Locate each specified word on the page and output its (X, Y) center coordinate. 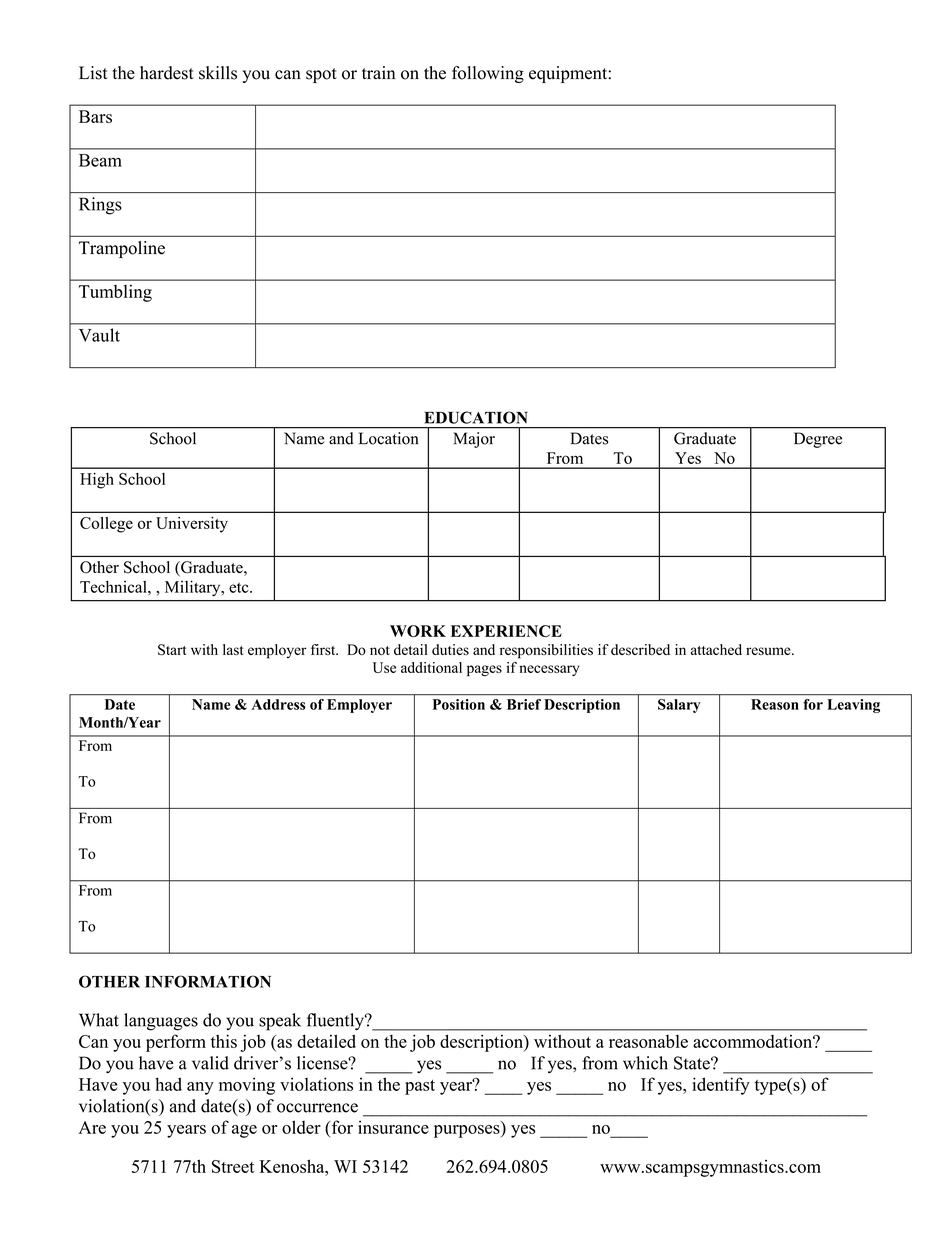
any (200, 1088)
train (378, 72)
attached (716, 649)
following (488, 74)
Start (172, 650)
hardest (167, 73)
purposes (468, 1131)
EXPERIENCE (506, 631)
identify (721, 1086)
